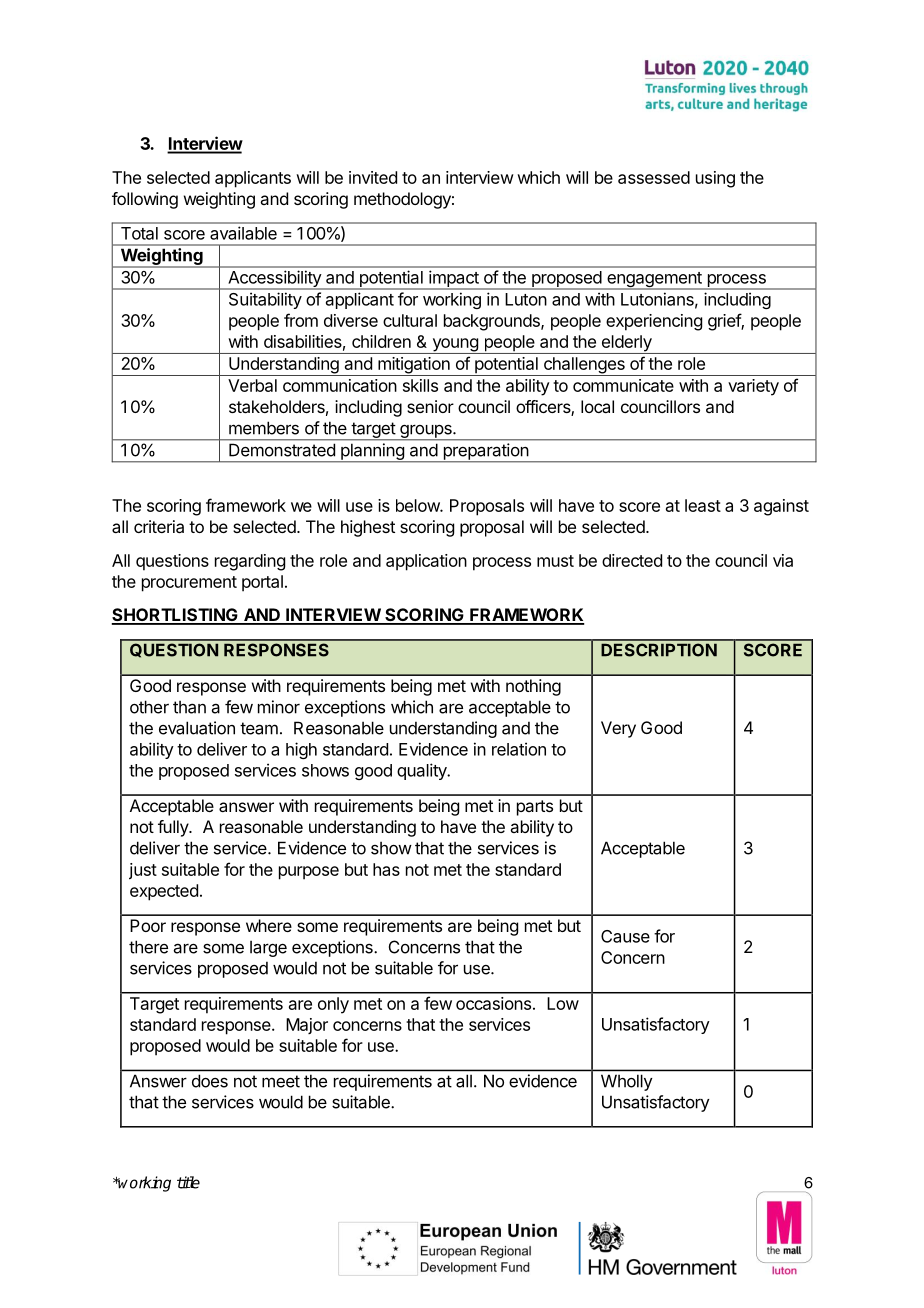  Describe the element at coordinates (535, 808) in the screenshot. I see `parts` at that location.
